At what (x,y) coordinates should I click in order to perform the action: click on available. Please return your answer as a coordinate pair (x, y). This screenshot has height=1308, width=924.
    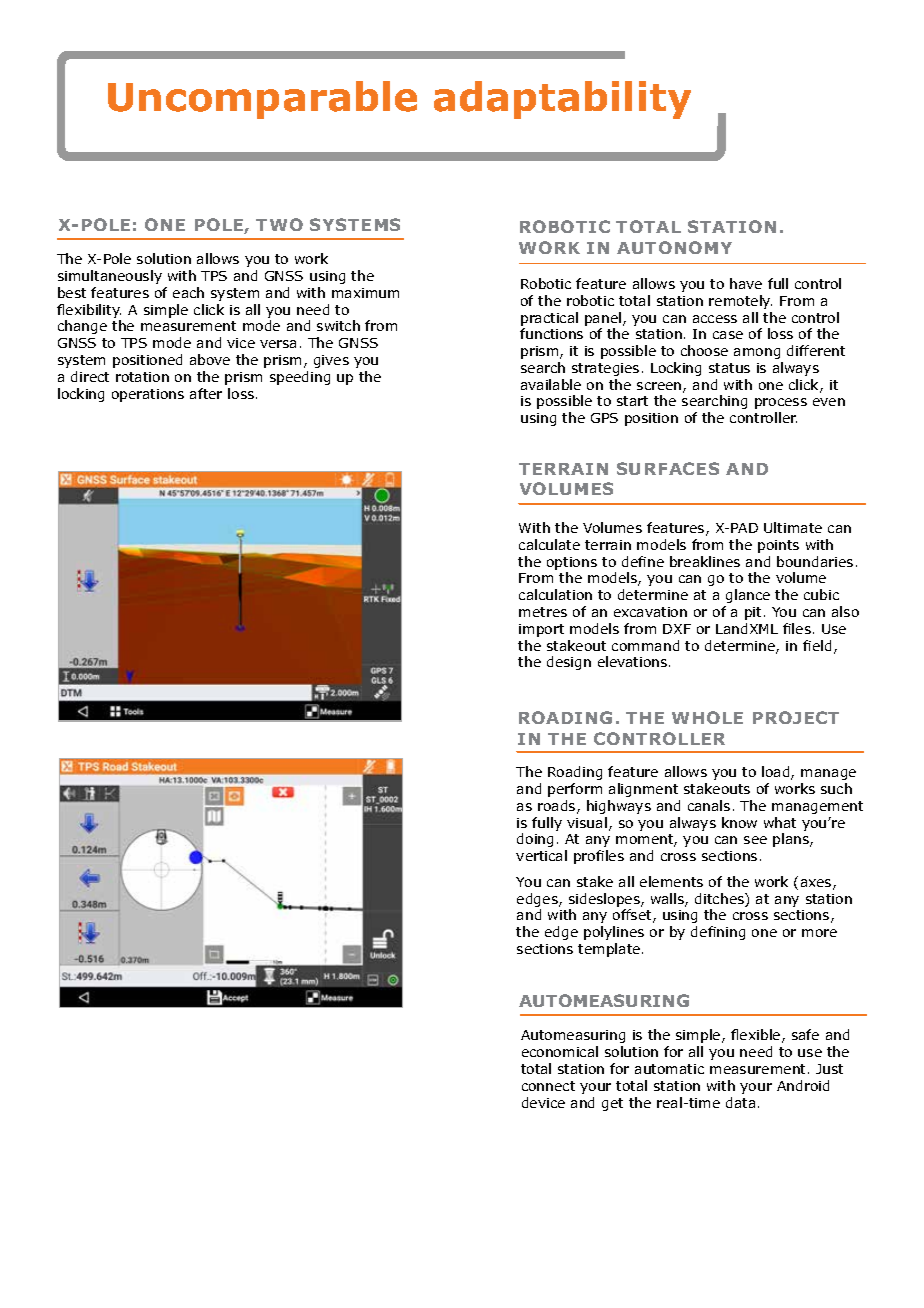
    Looking at the image, I should click on (551, 384).
